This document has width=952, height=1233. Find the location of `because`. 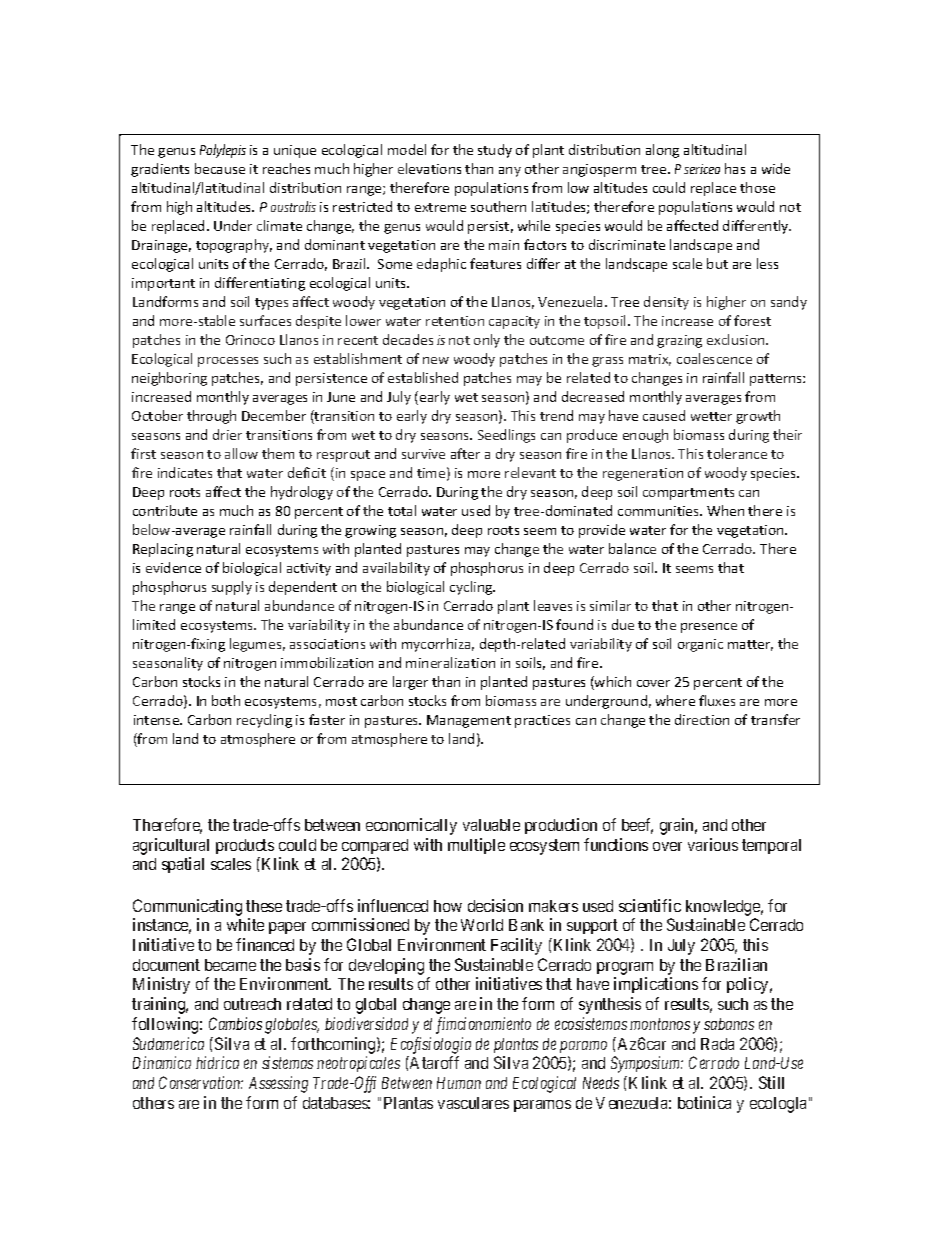

because is located at coordinates (220, 168).
